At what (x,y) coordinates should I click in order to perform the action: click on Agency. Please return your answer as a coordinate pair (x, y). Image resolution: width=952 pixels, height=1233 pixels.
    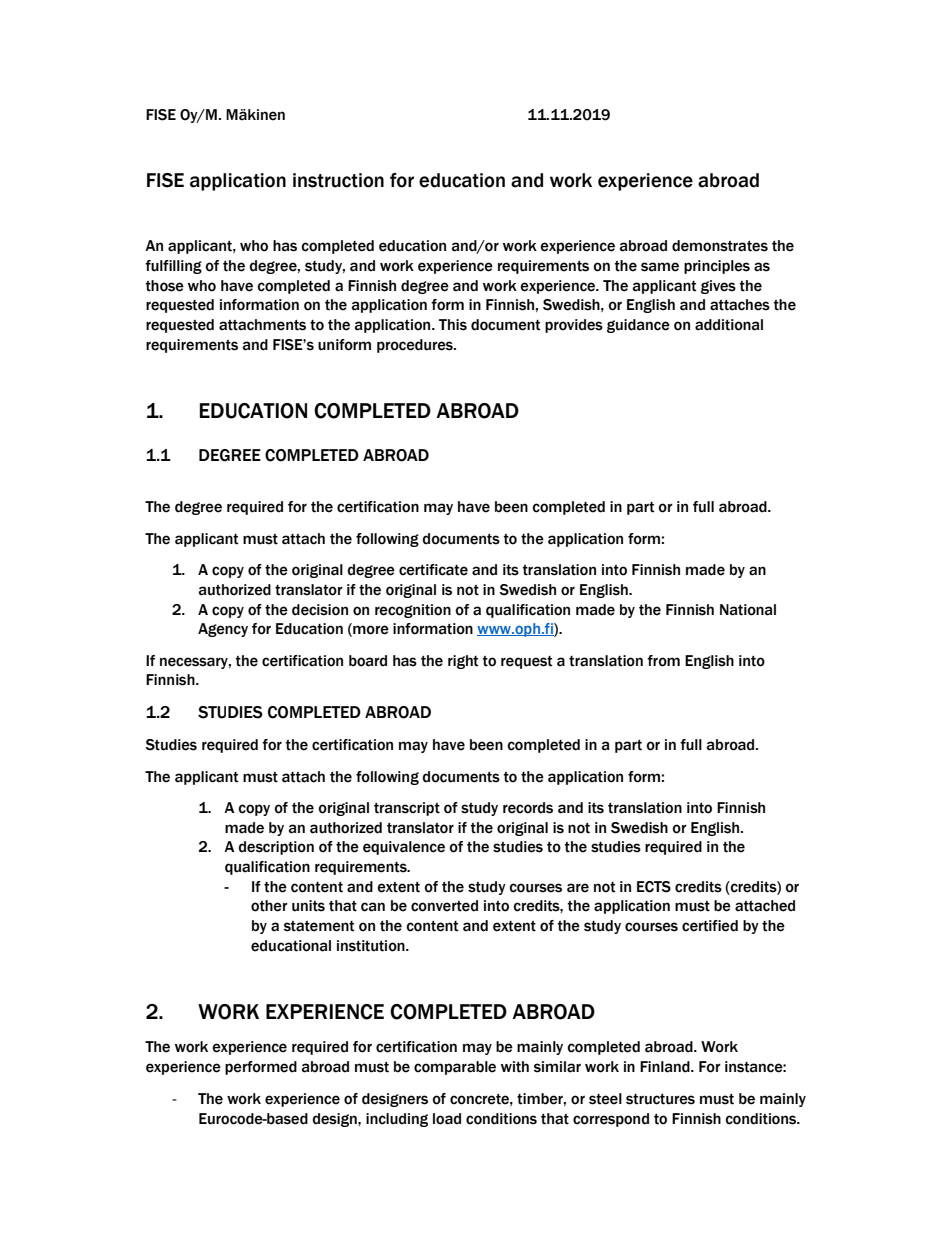
    Looking at the image, I should click on (223, 630).
